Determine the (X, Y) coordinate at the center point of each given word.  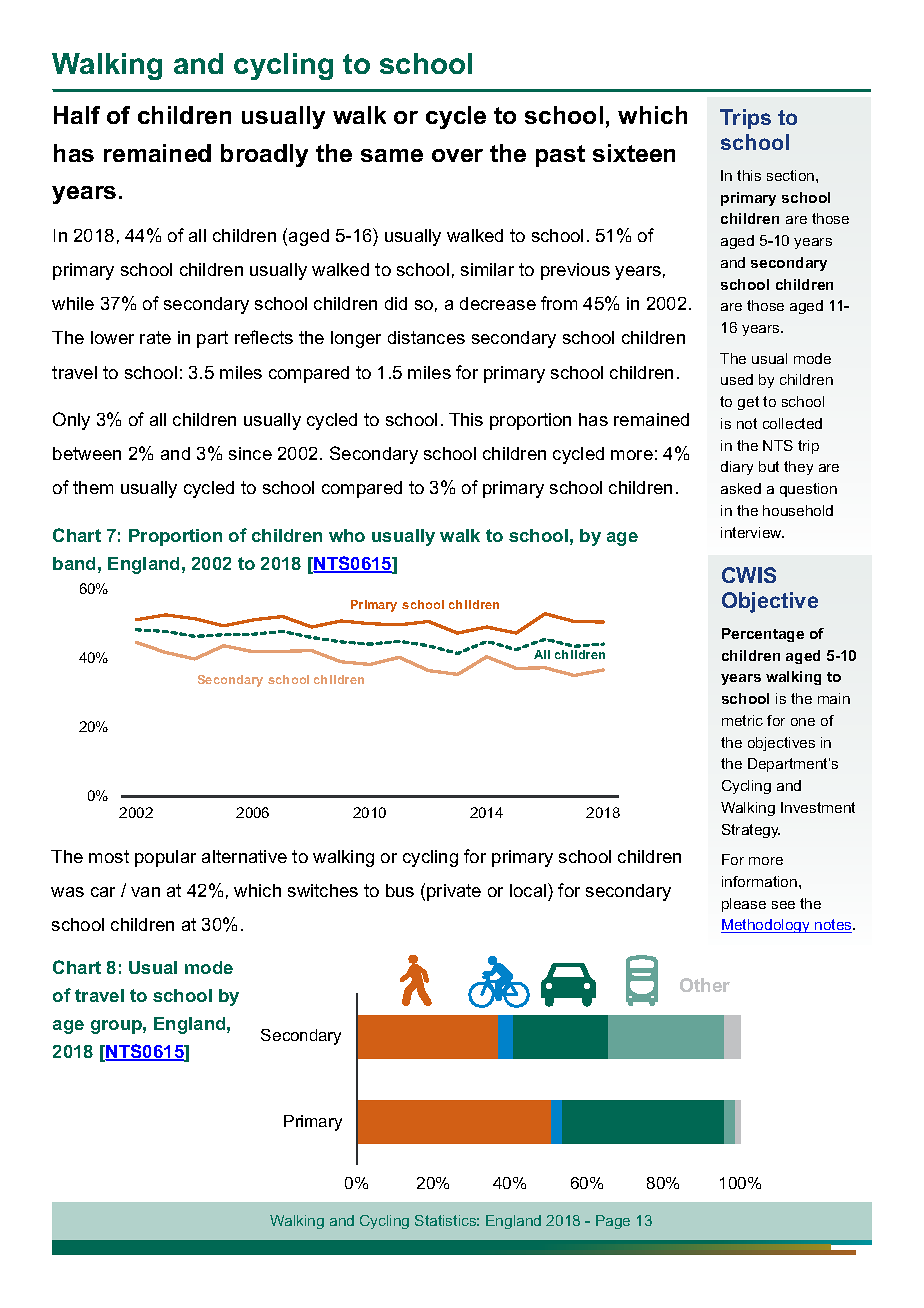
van (145, 892)
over (457, 155)
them (93, 487)
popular (165, 858)
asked (741, 488)
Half (77, 115)
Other (705, 985)
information (759, 881)
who (347, 535)
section (792, 175)
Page (613, 1222)
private (454, 892)
